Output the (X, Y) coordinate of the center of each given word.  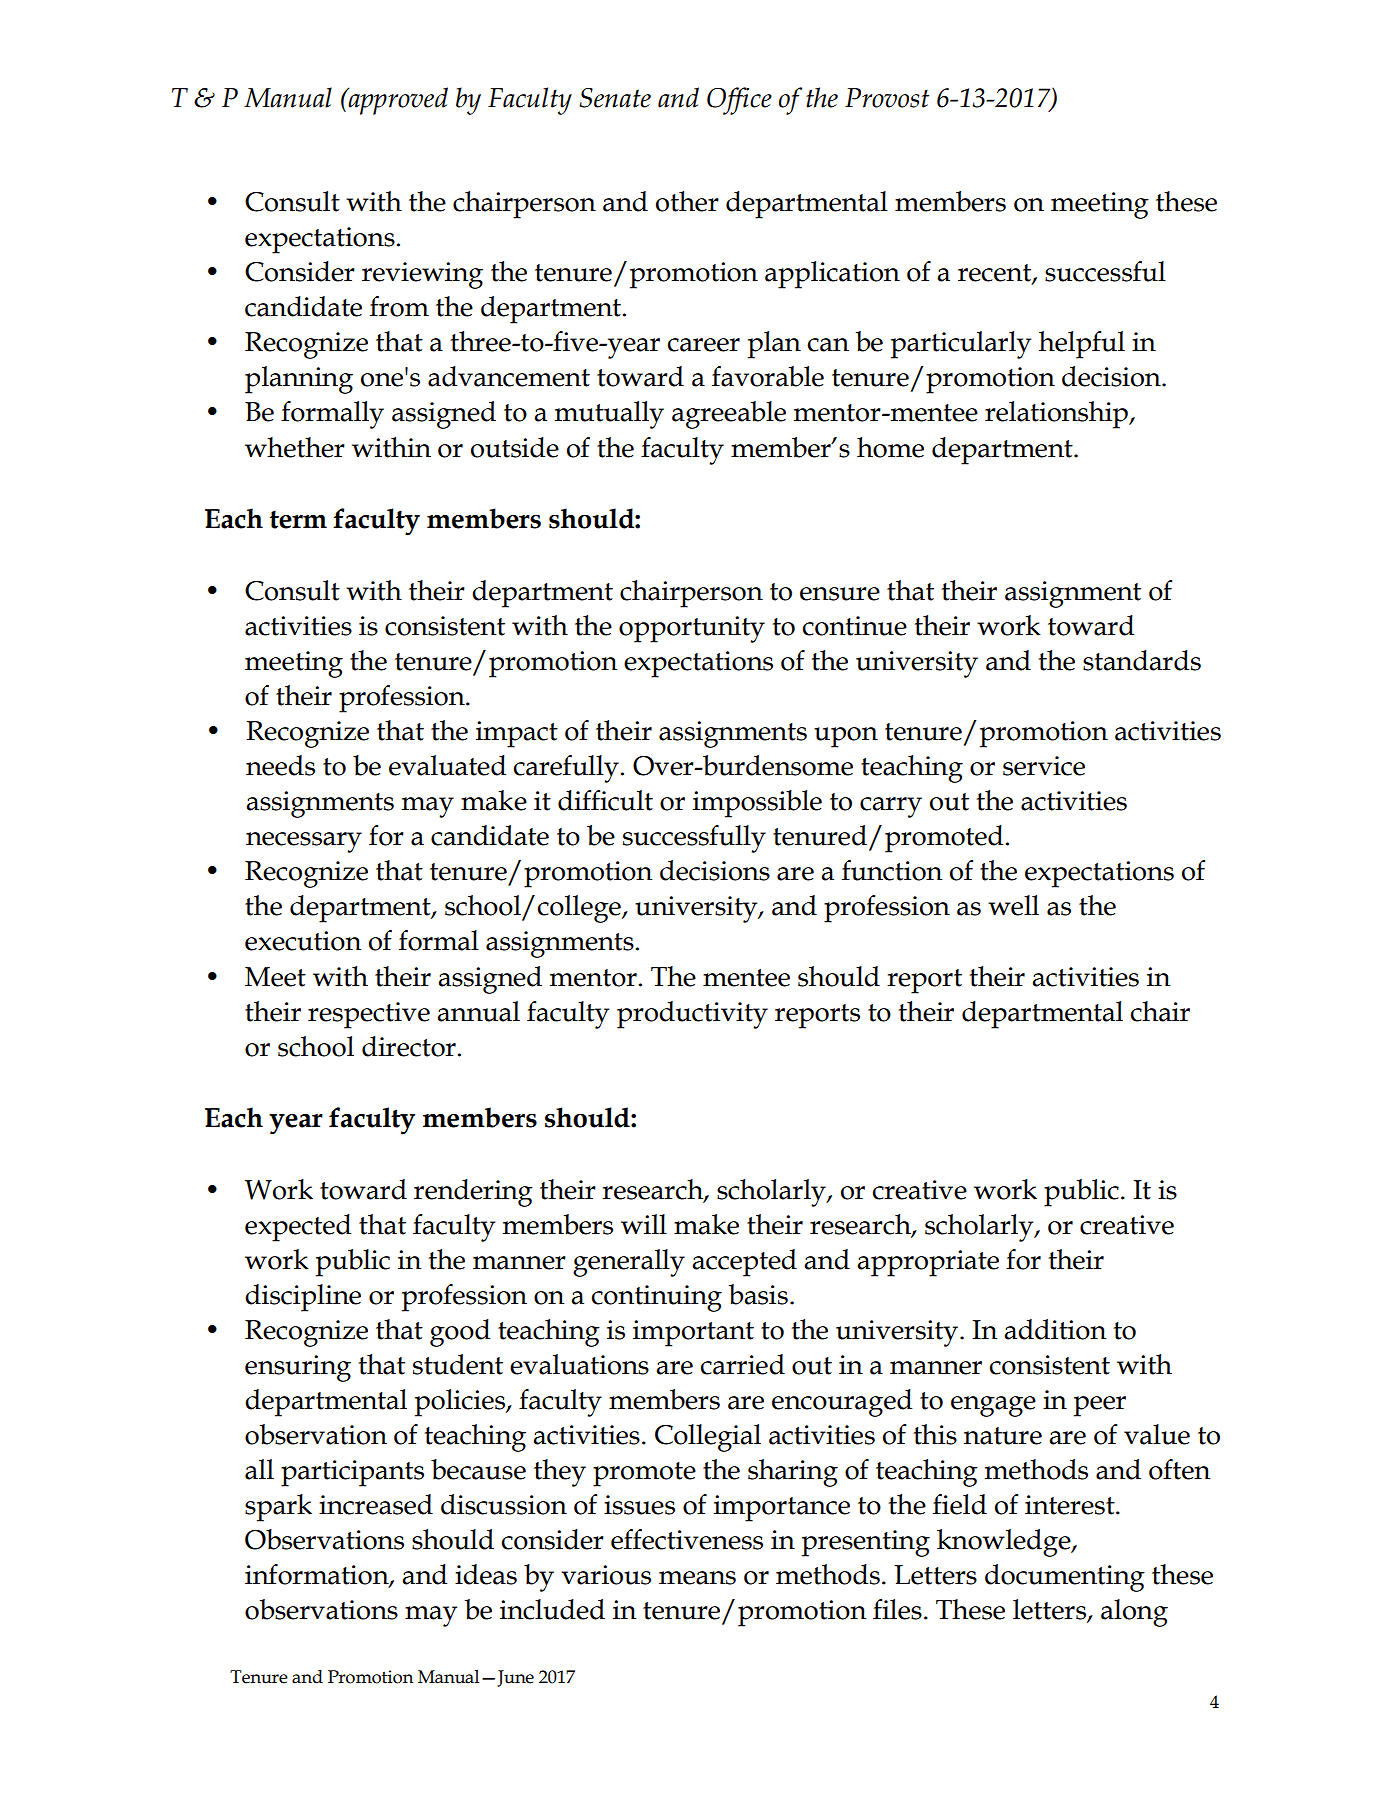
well (1013, 905)
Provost (887, 98)
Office (739, 101)
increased (376, 1504)
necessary (304, 842)
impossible (757, 804)
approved (397, 101)
